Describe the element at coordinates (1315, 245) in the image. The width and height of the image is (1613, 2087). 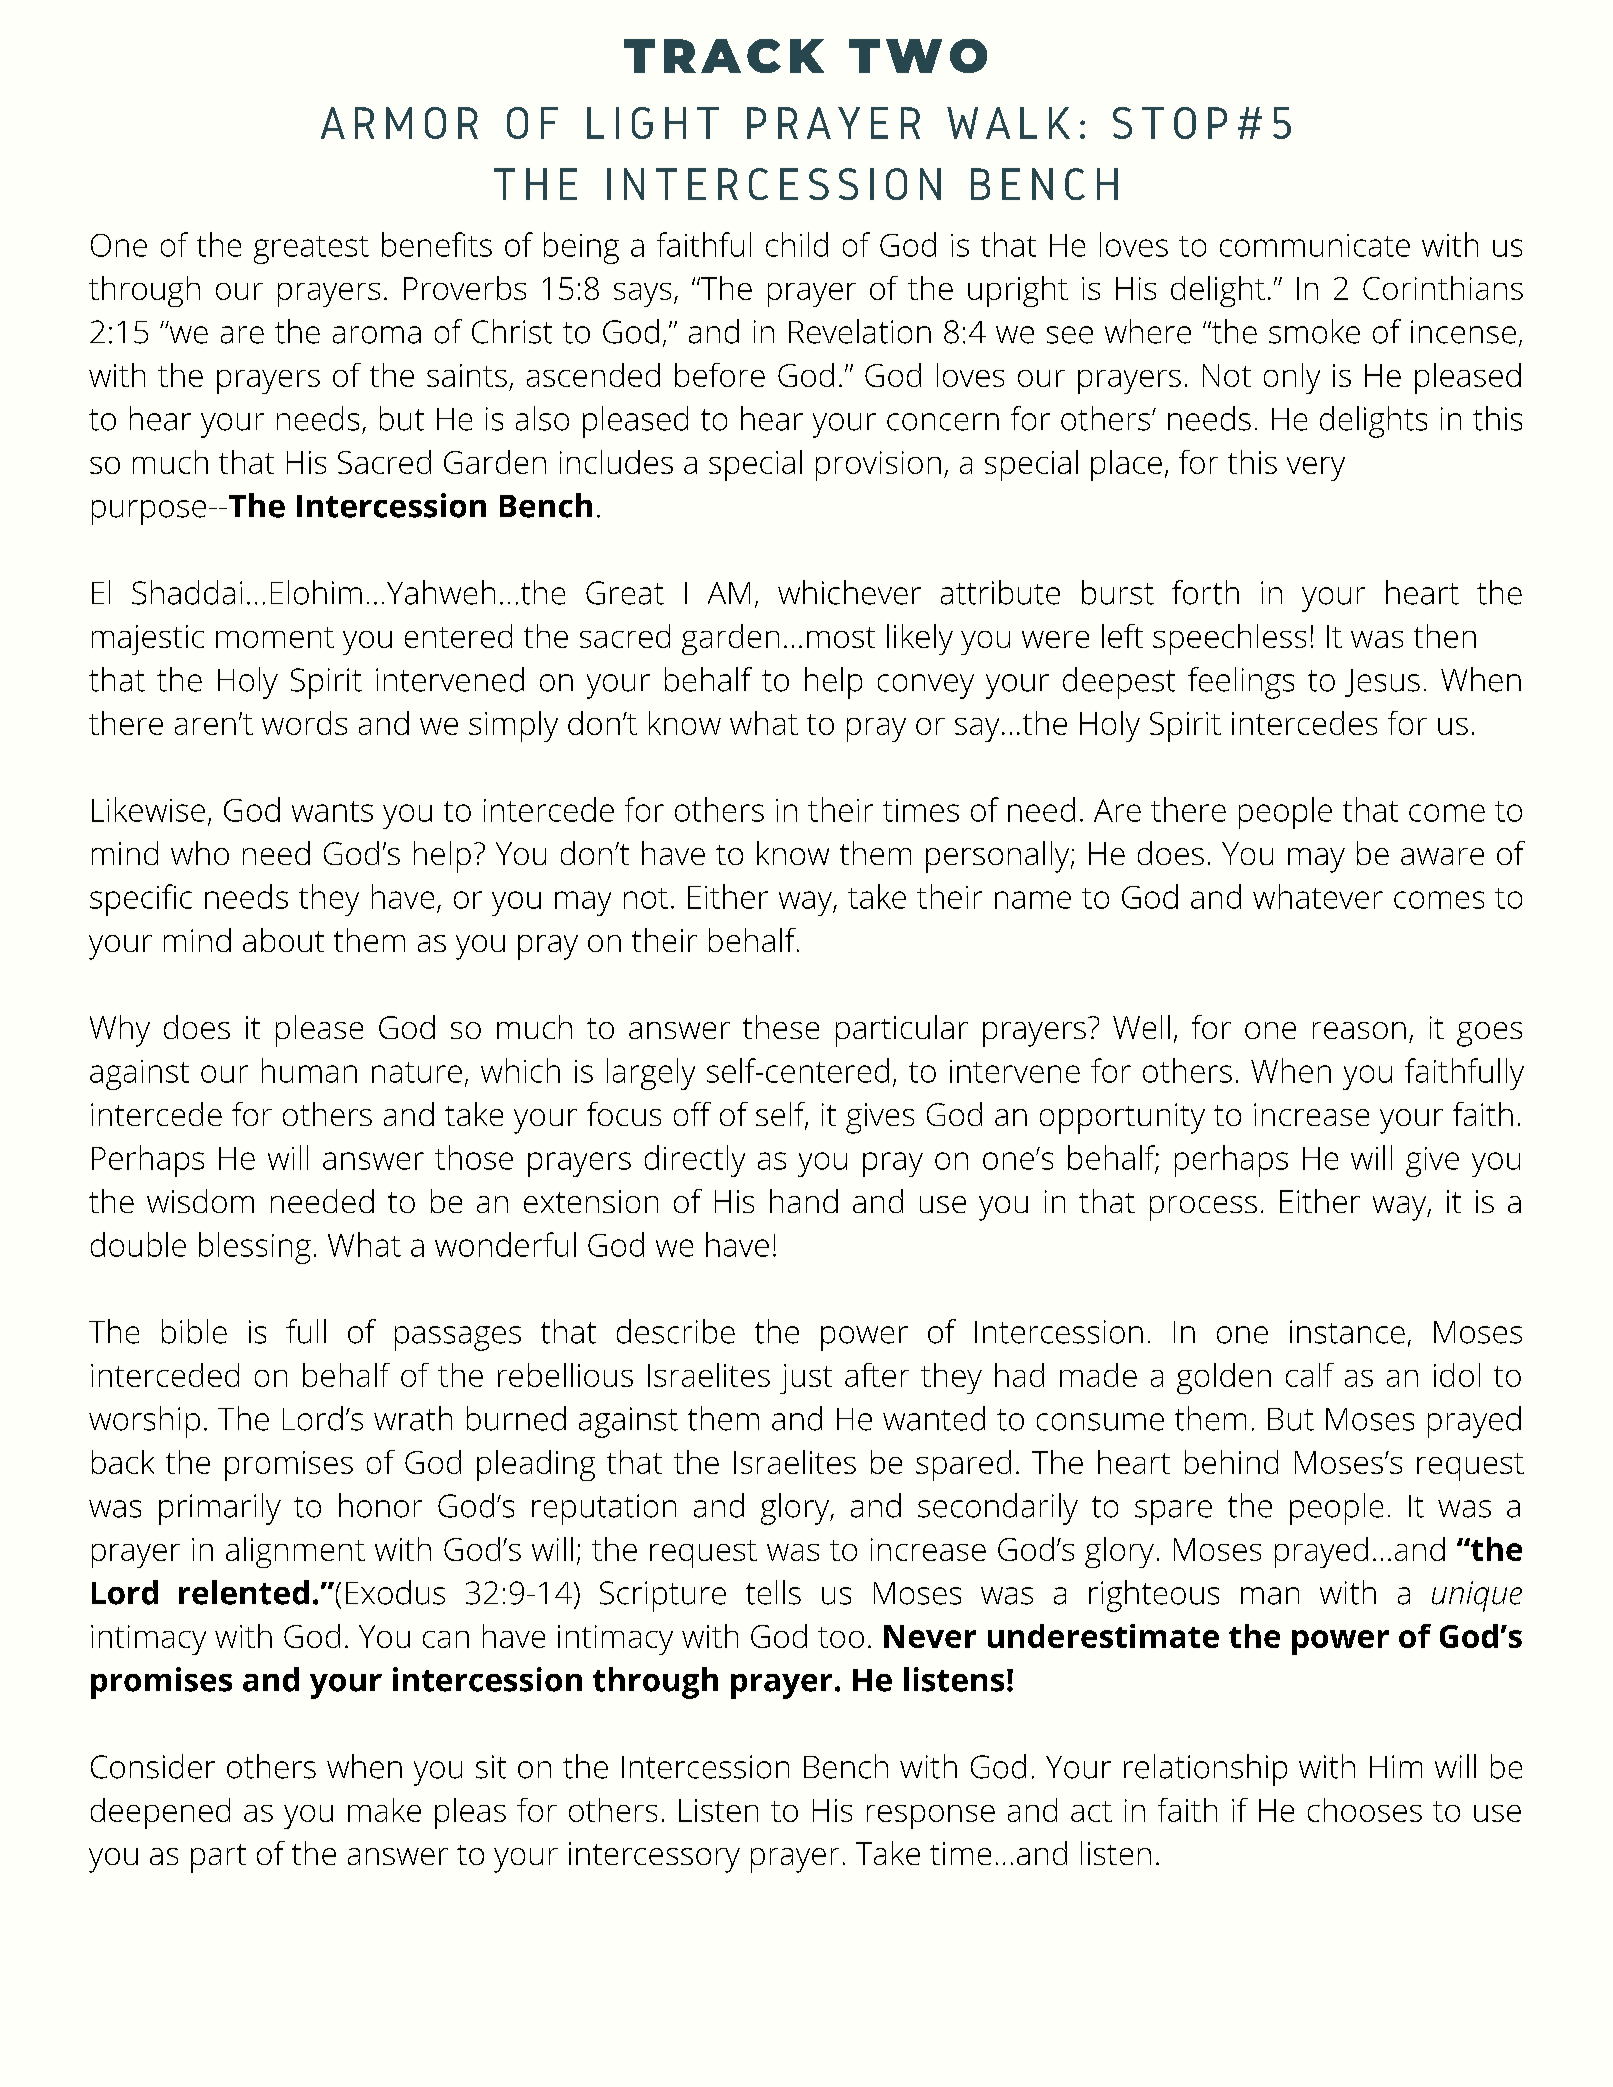
I see `communicate` at that location.
